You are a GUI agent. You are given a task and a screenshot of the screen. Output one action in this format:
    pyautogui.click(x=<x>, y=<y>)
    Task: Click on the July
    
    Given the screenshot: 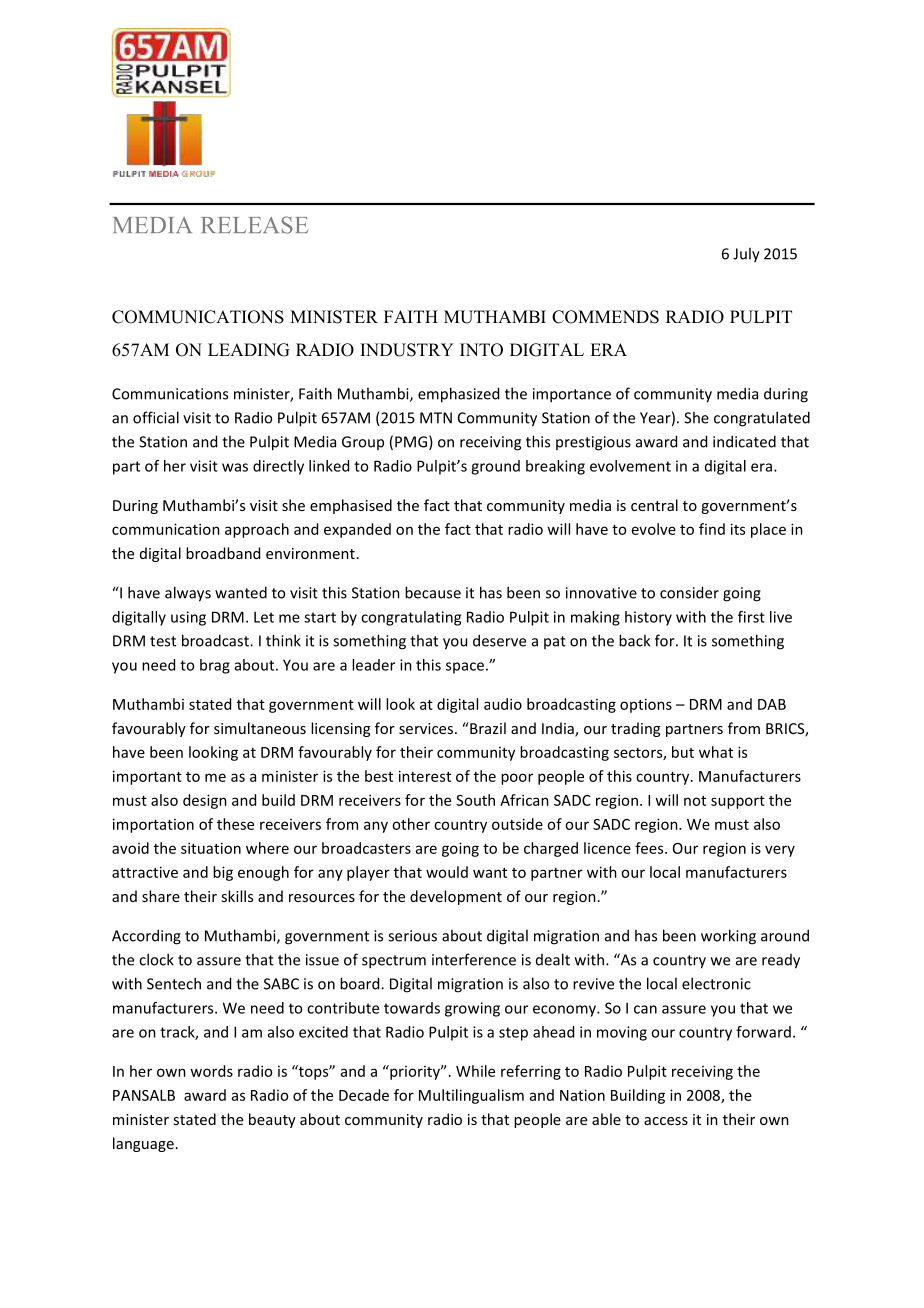 What is the action you would take?
    pyautogui.click(x=746, y=255)
